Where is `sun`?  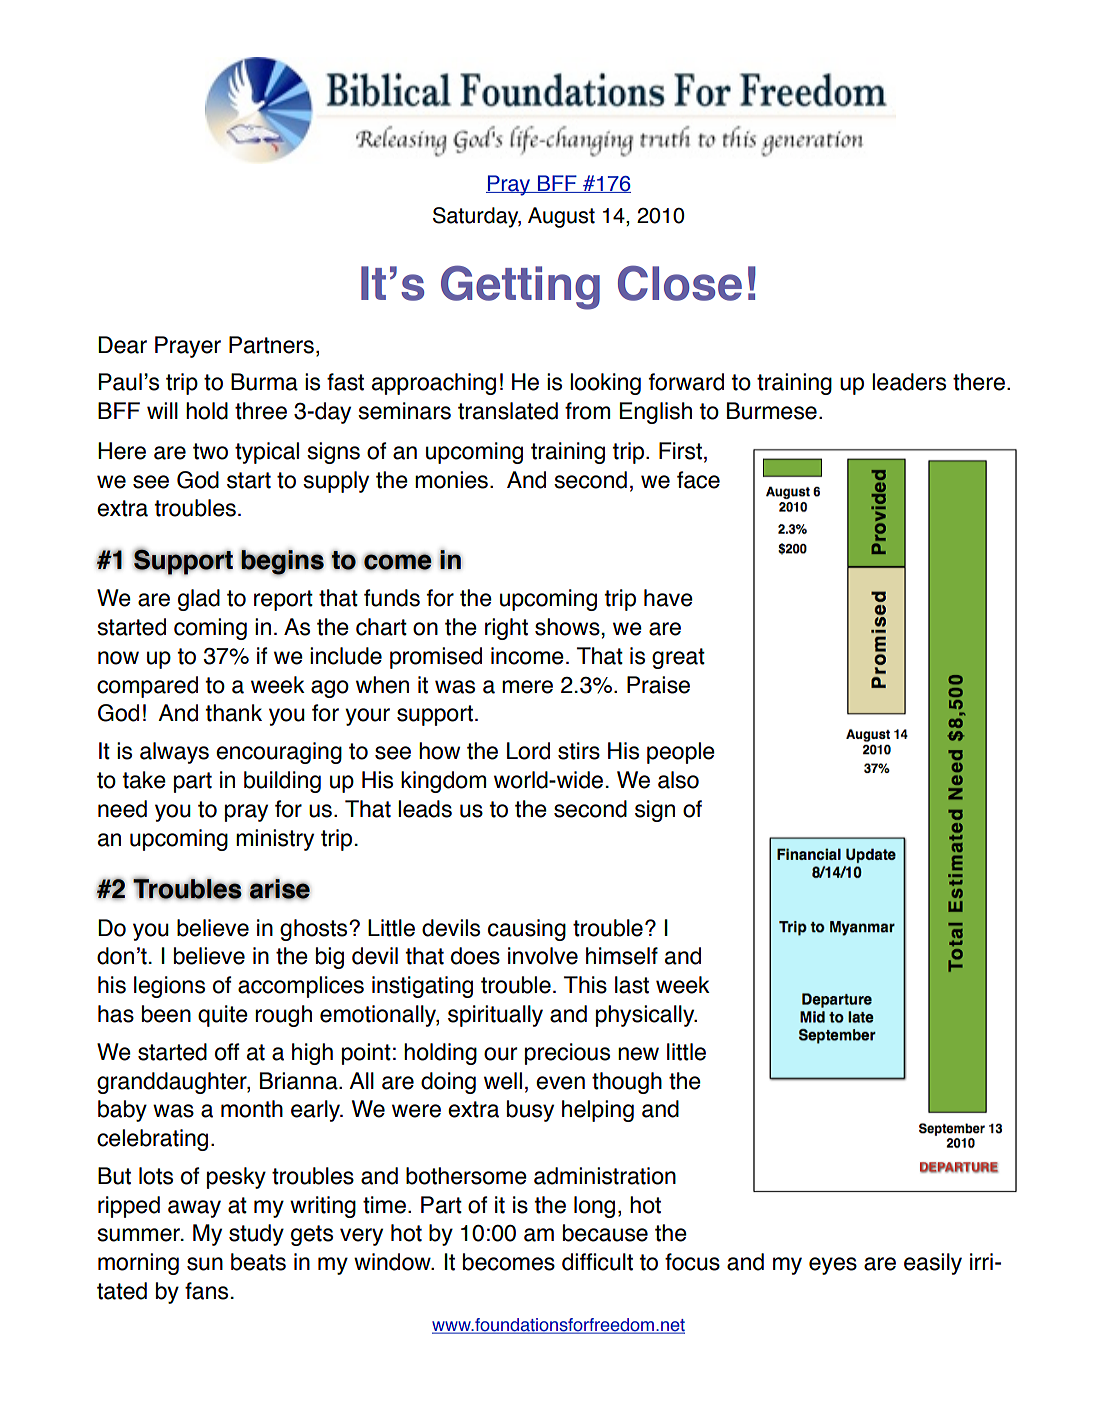
sun is located at coordinates (205, 1264).
